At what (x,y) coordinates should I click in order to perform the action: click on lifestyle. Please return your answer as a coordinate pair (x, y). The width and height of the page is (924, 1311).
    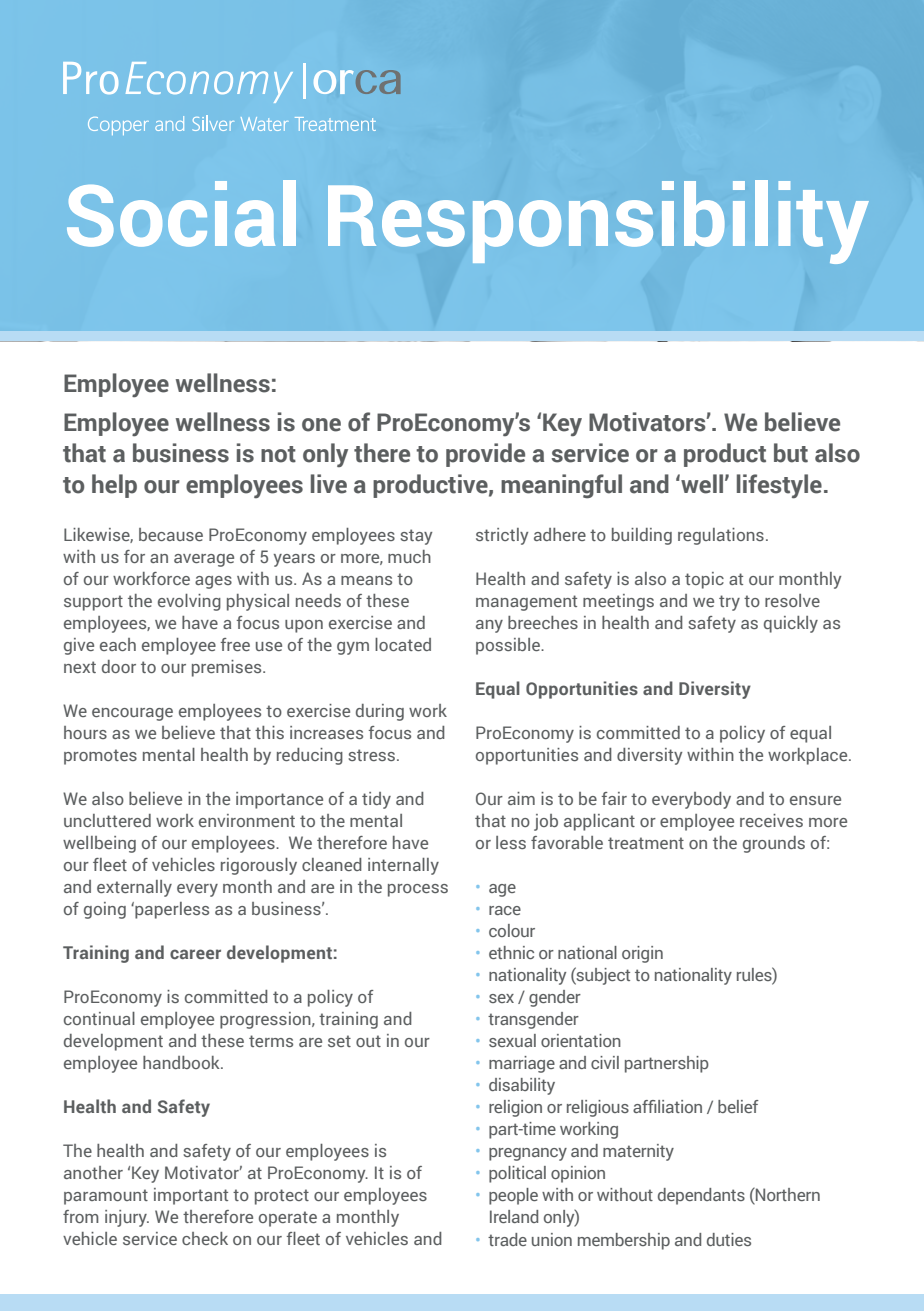
    Looking at the image, I should click on (779, 486).
